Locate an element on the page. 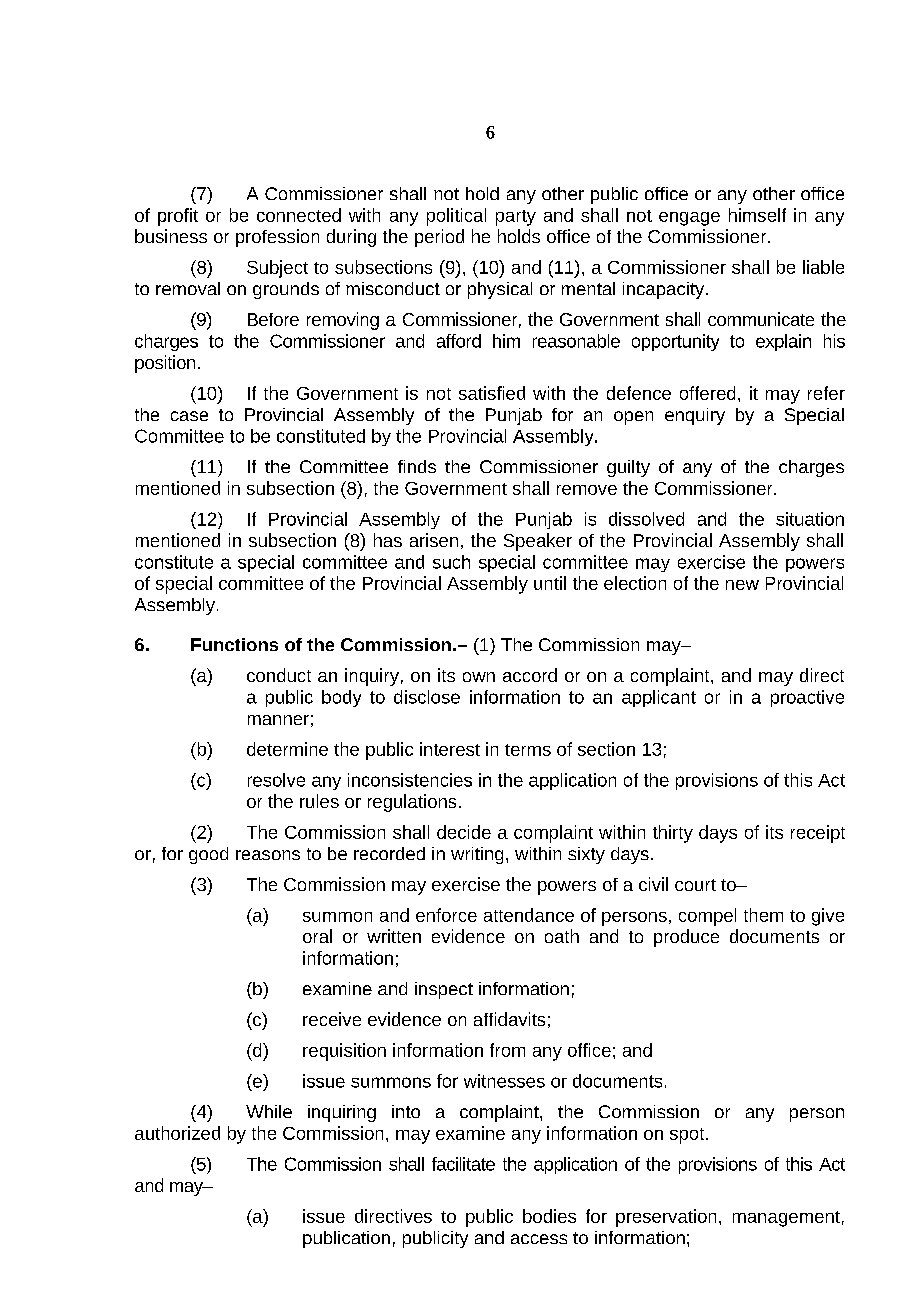 This page has height=1308, width=924. himself is located at coordinates (757, 215).
